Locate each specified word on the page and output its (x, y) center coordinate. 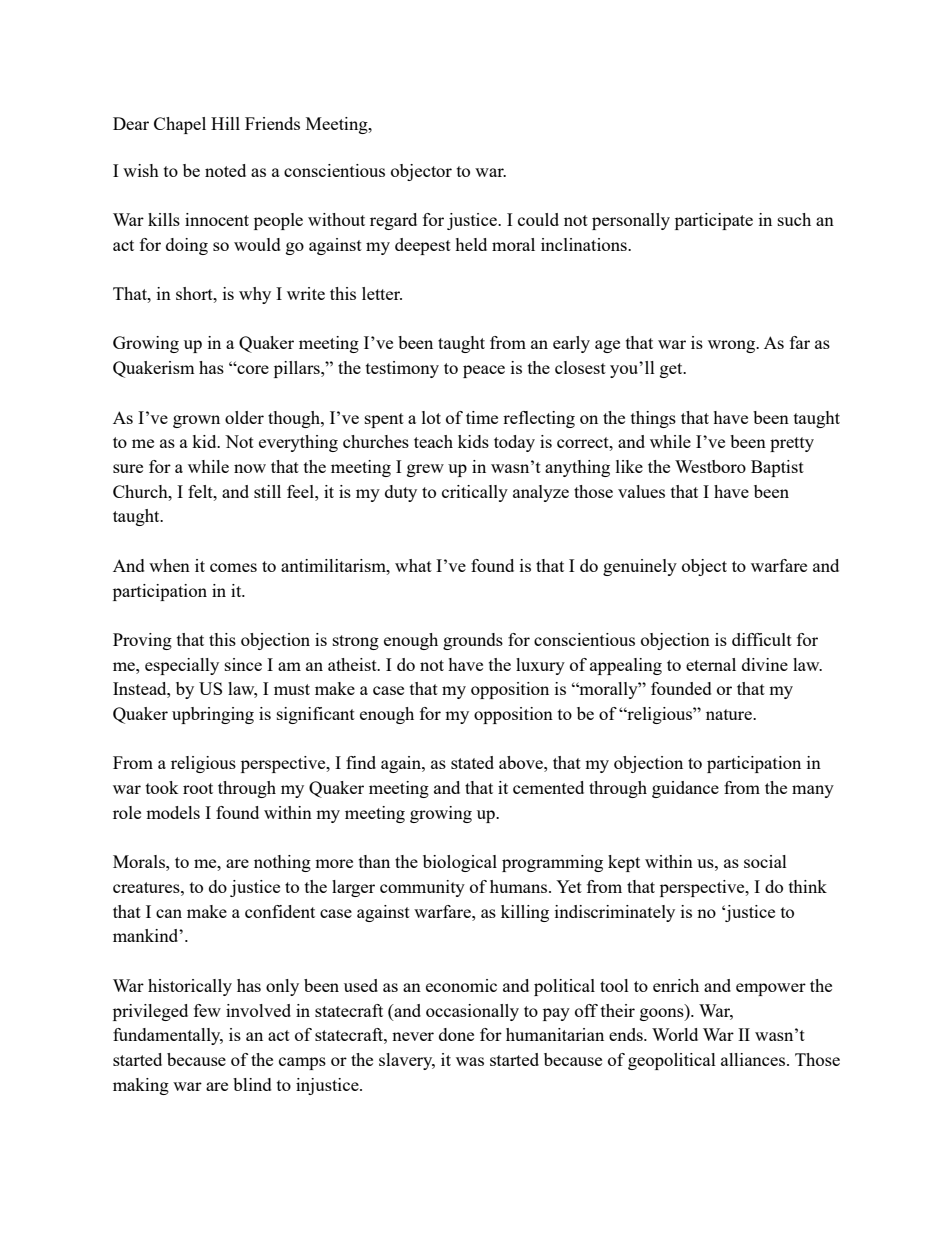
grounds (473, 641)
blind (252, 1084)
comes (233, 567)
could (538, 219)
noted (225, 170)
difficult (762, 639)
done (456, 1034)
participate (714, 221)
